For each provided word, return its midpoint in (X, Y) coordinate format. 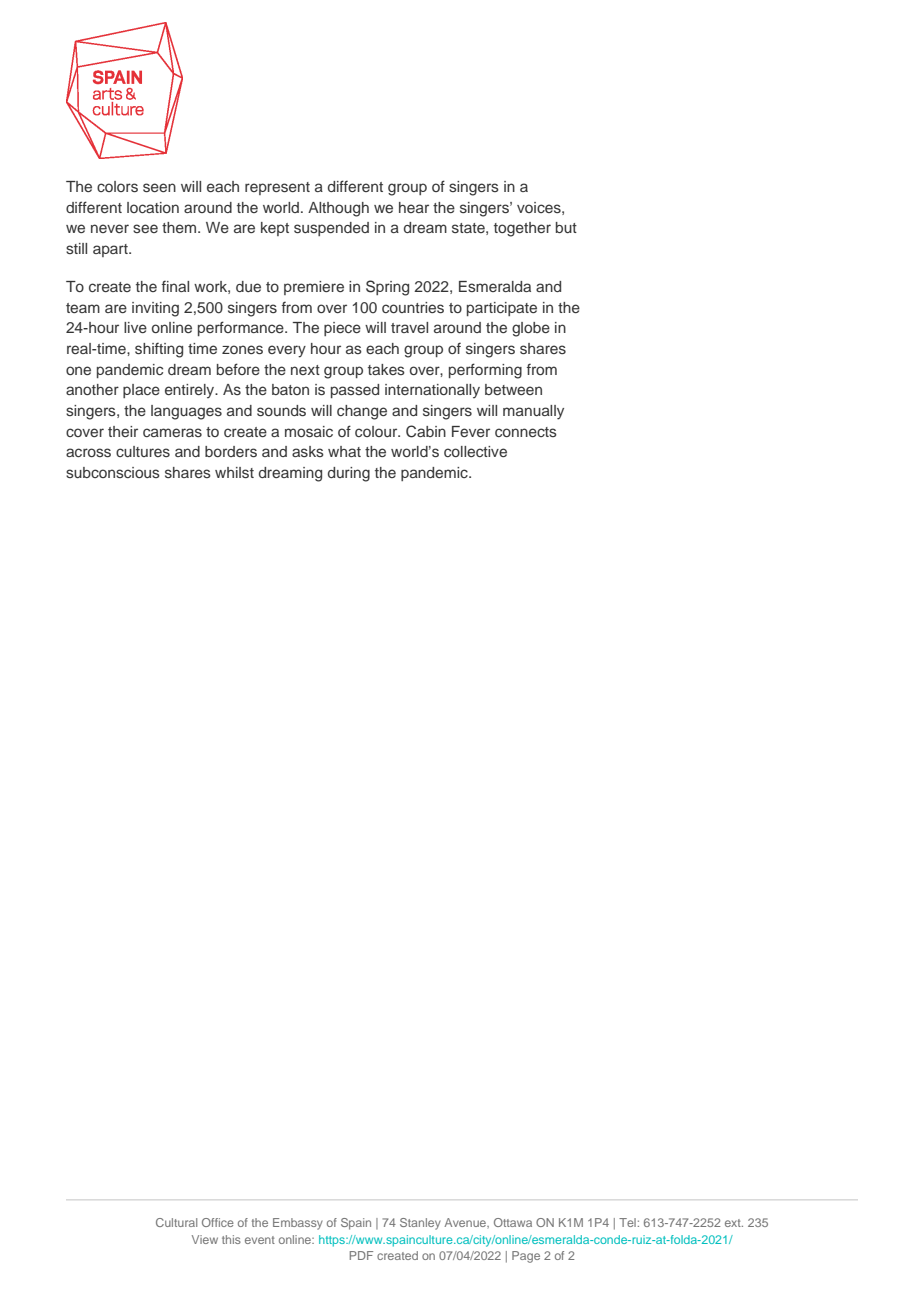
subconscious (113, 472)
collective (475, 451)
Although (338, 209)
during (349, 474)
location (153, 207)
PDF (361, 1255)
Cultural (176, 1222)
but (566, 227)
